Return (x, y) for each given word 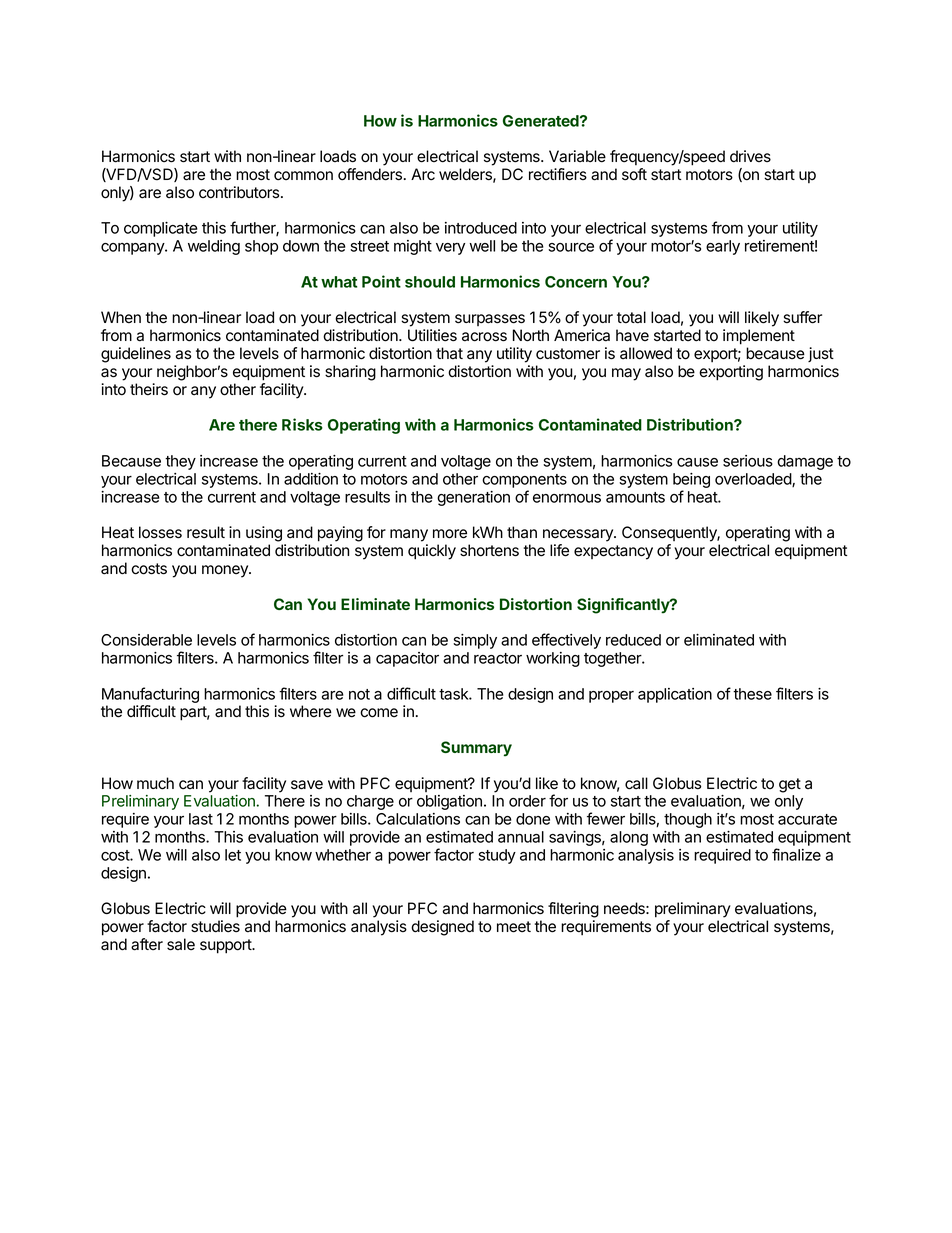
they (180, 462)
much (155, 783)
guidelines (136, 355)
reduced (633, 640)
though (688, 820)
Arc (423, 174)
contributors (240, 192)
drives (750, 156)
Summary (476, 749)
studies (215, 926)
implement (759, 337)
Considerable (146, 640)
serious (748, 461)
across (484, 337)
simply (475, 641)
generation (473, 498)
